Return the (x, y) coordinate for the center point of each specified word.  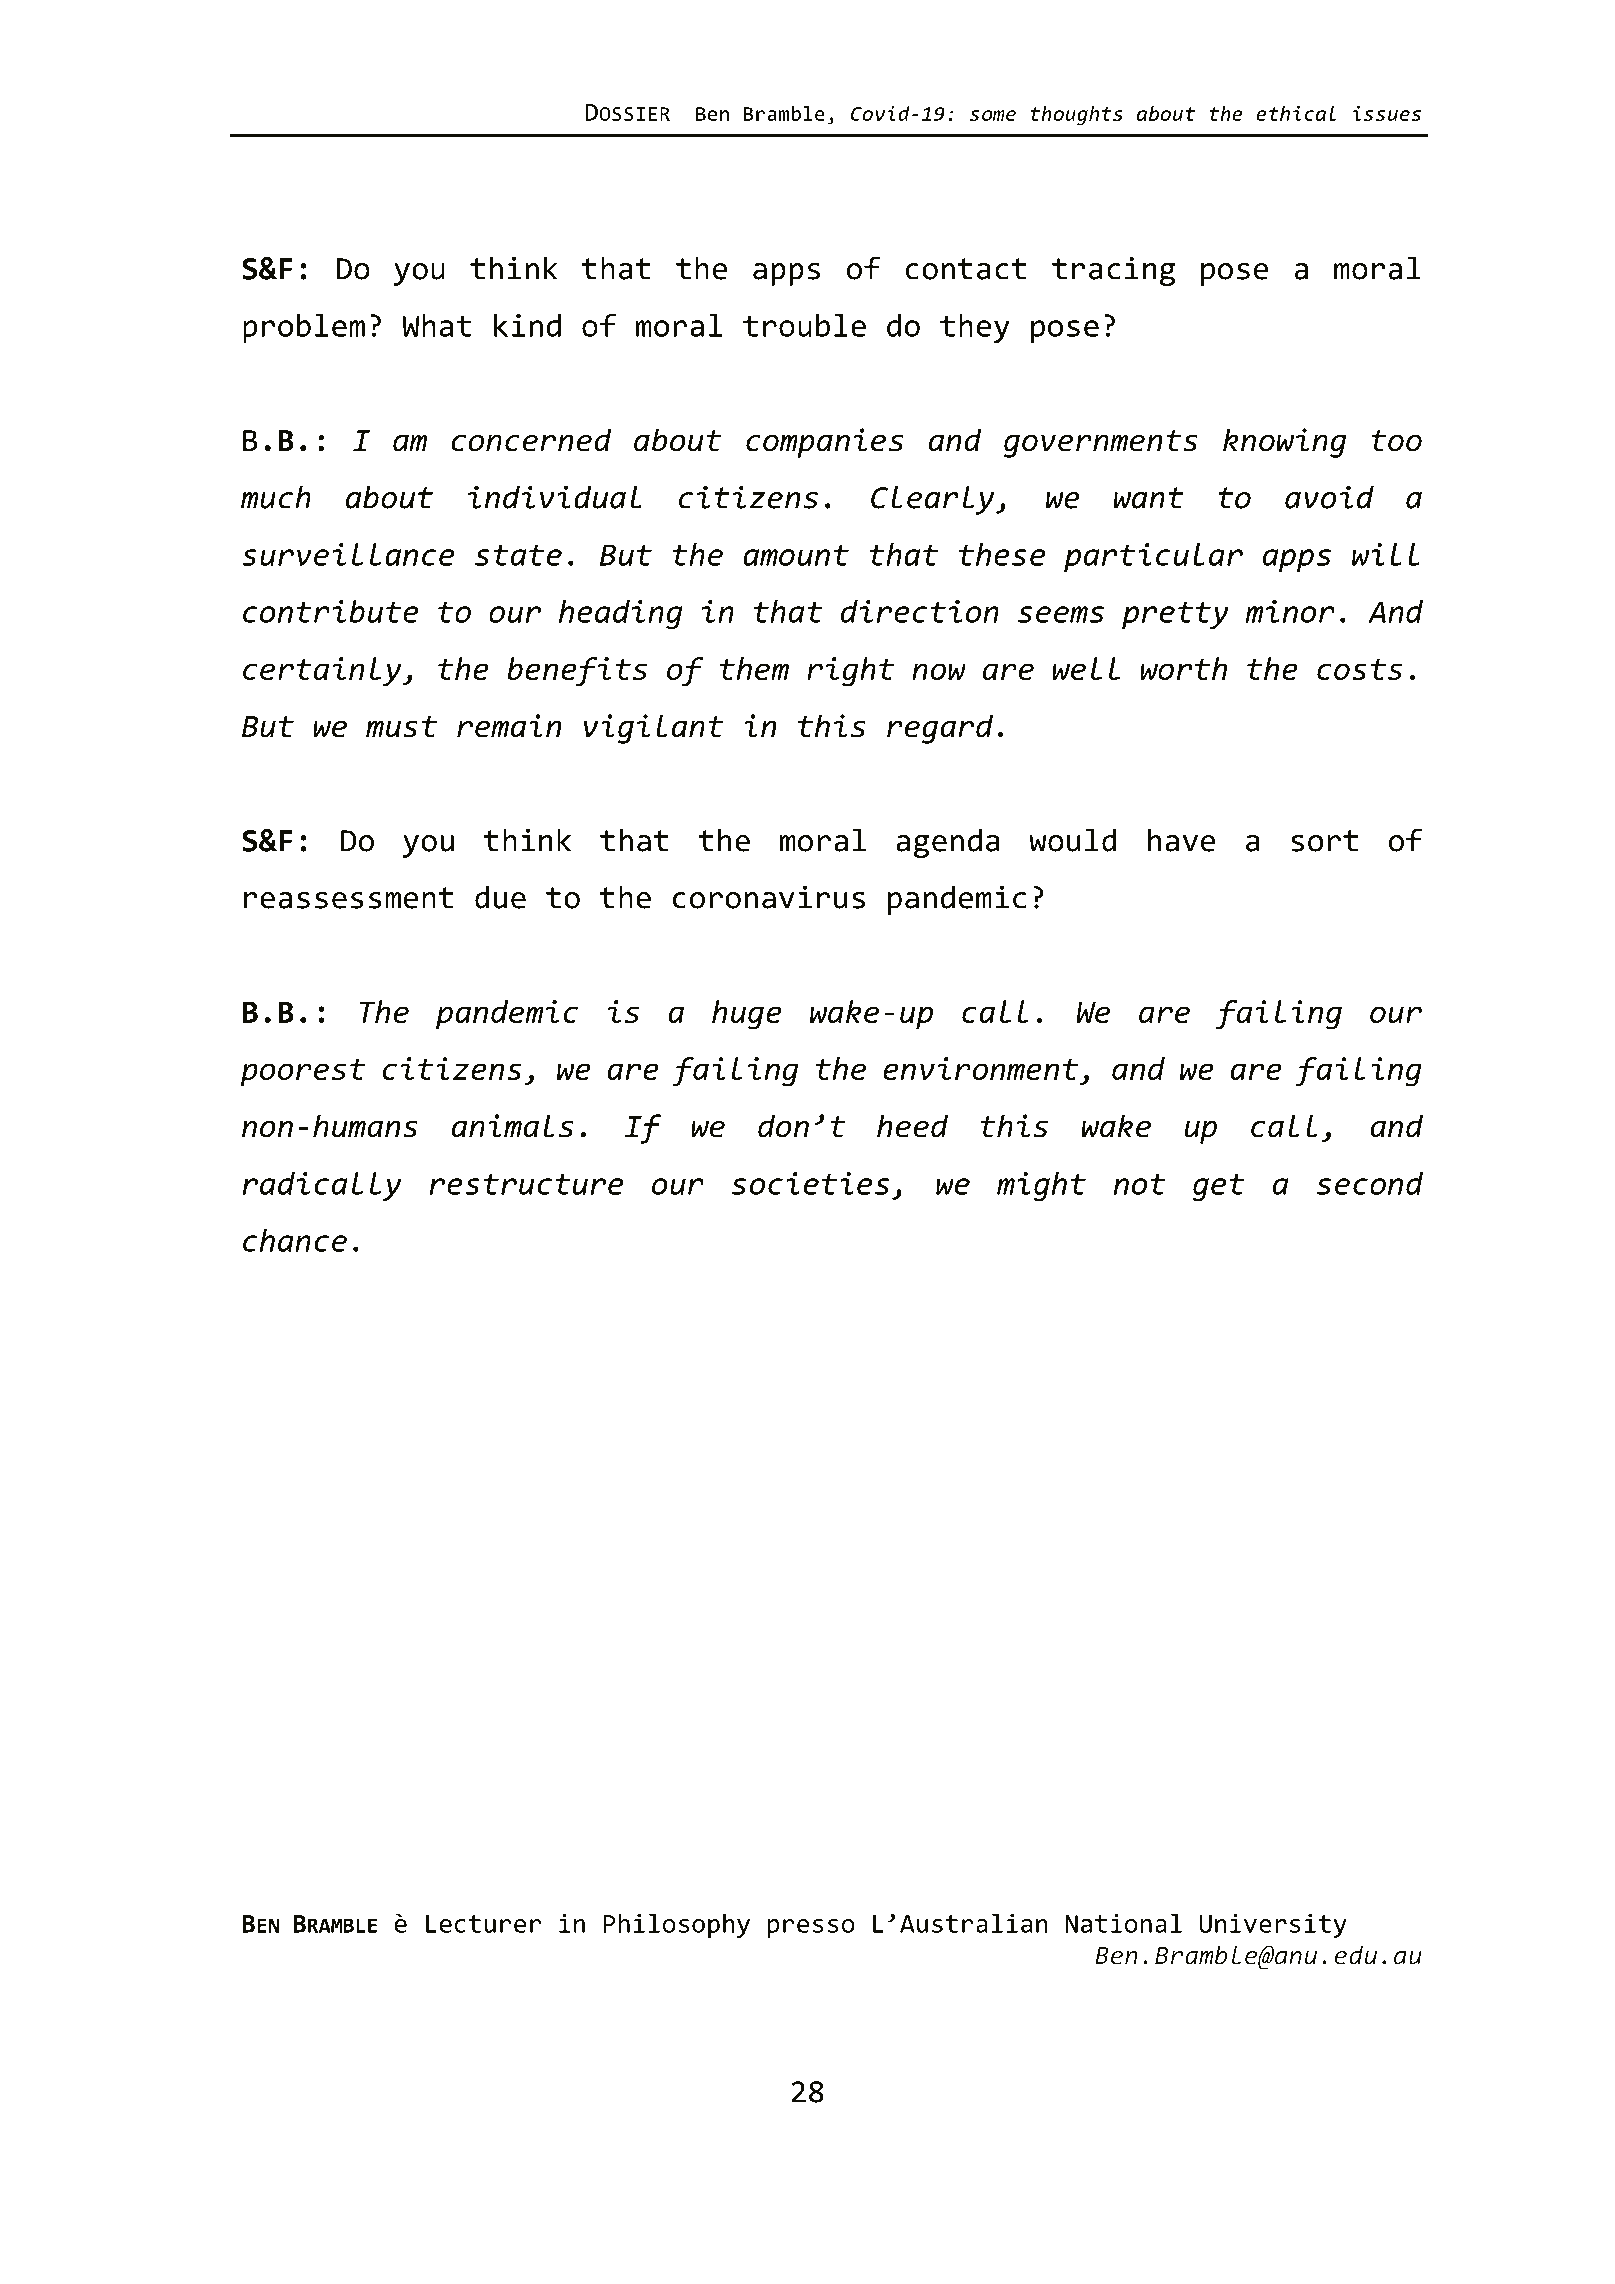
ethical (1296, 113)
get (1219, 1187)
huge (747, 1015)
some (993, 115)
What (436, 325)
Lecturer (484, 1924)
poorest (303, 1073)
